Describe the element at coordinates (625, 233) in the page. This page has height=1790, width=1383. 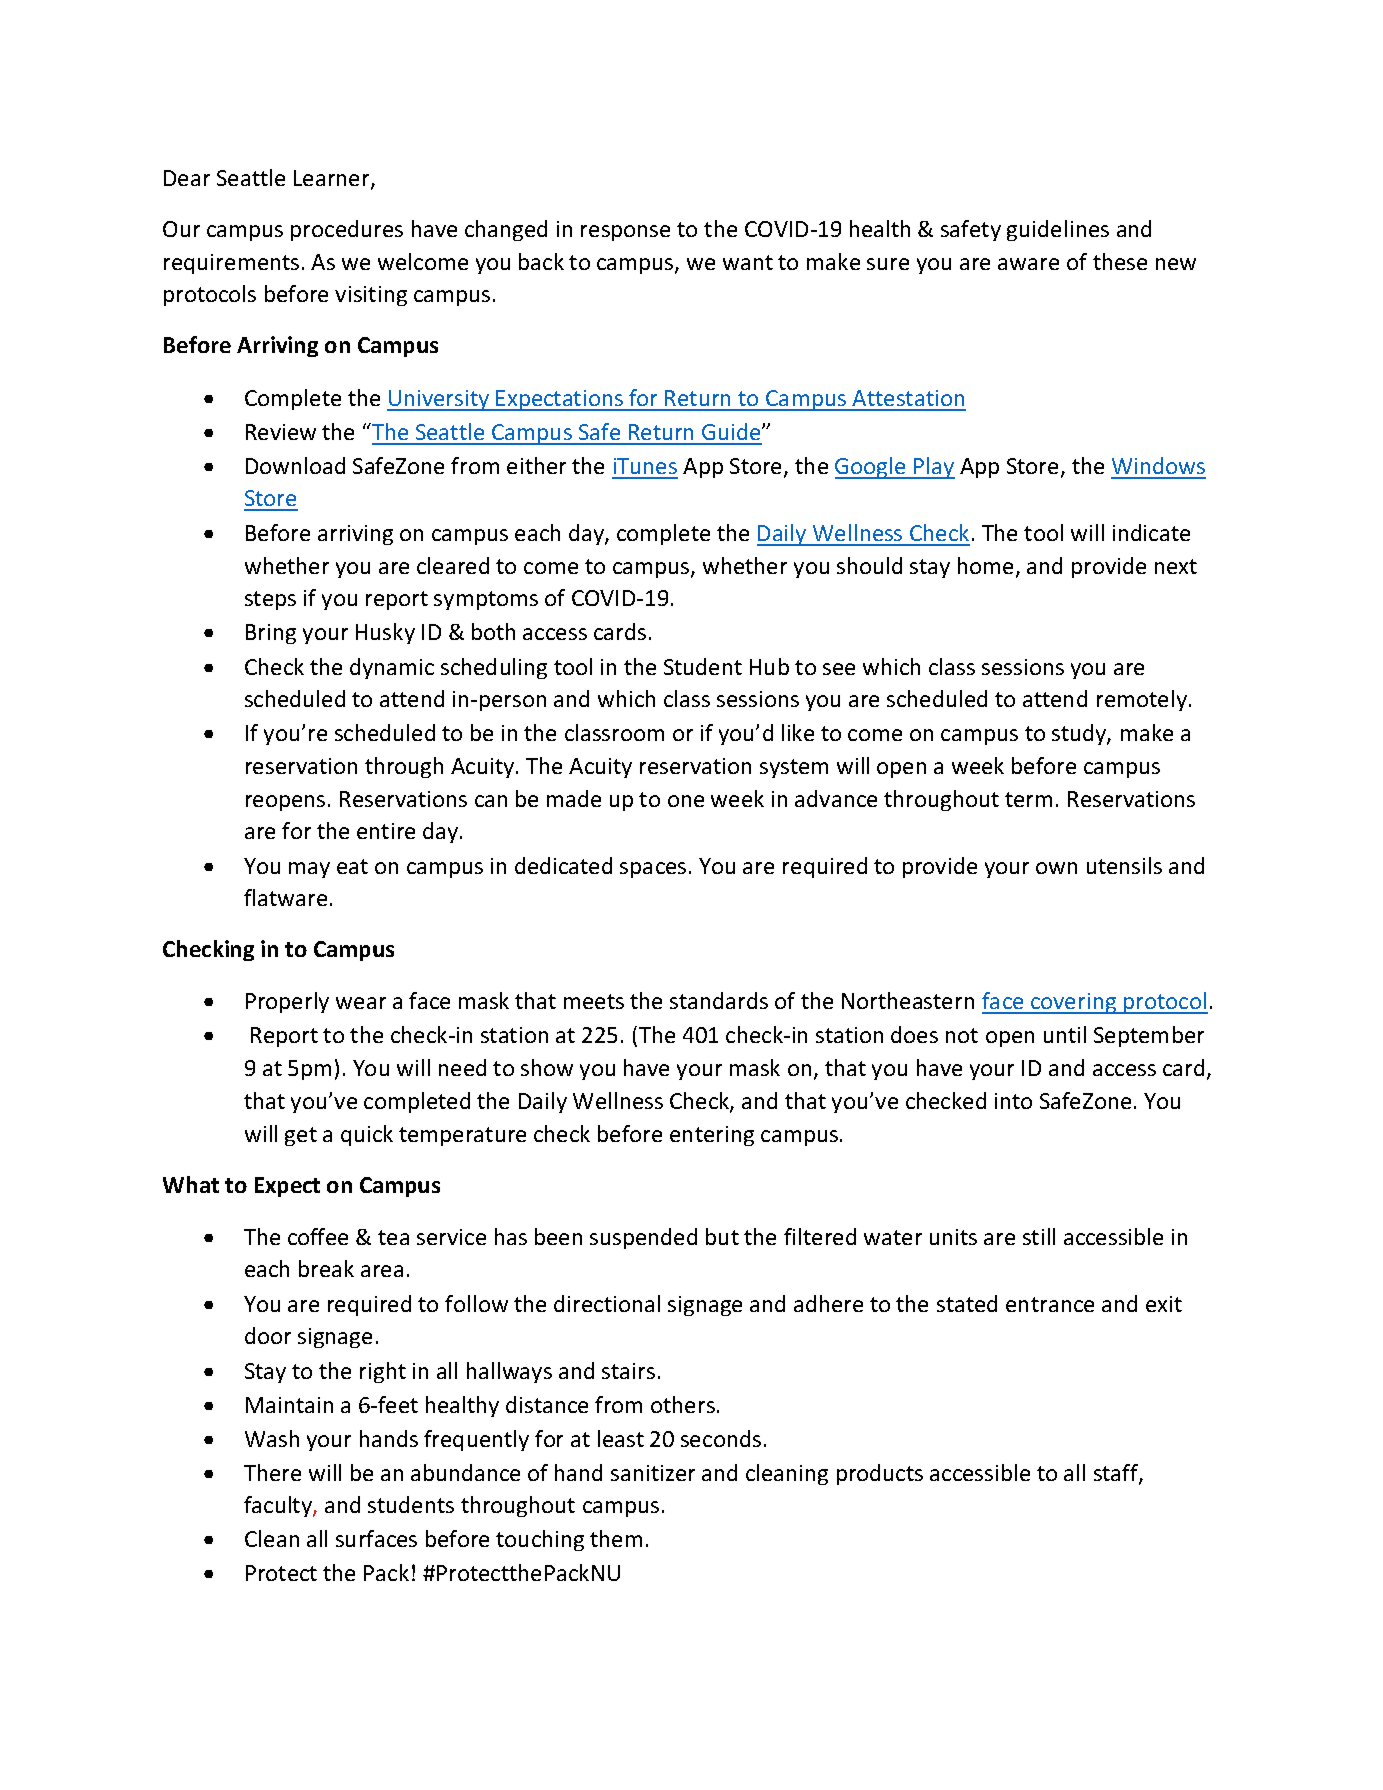
I see `response` at that location.
